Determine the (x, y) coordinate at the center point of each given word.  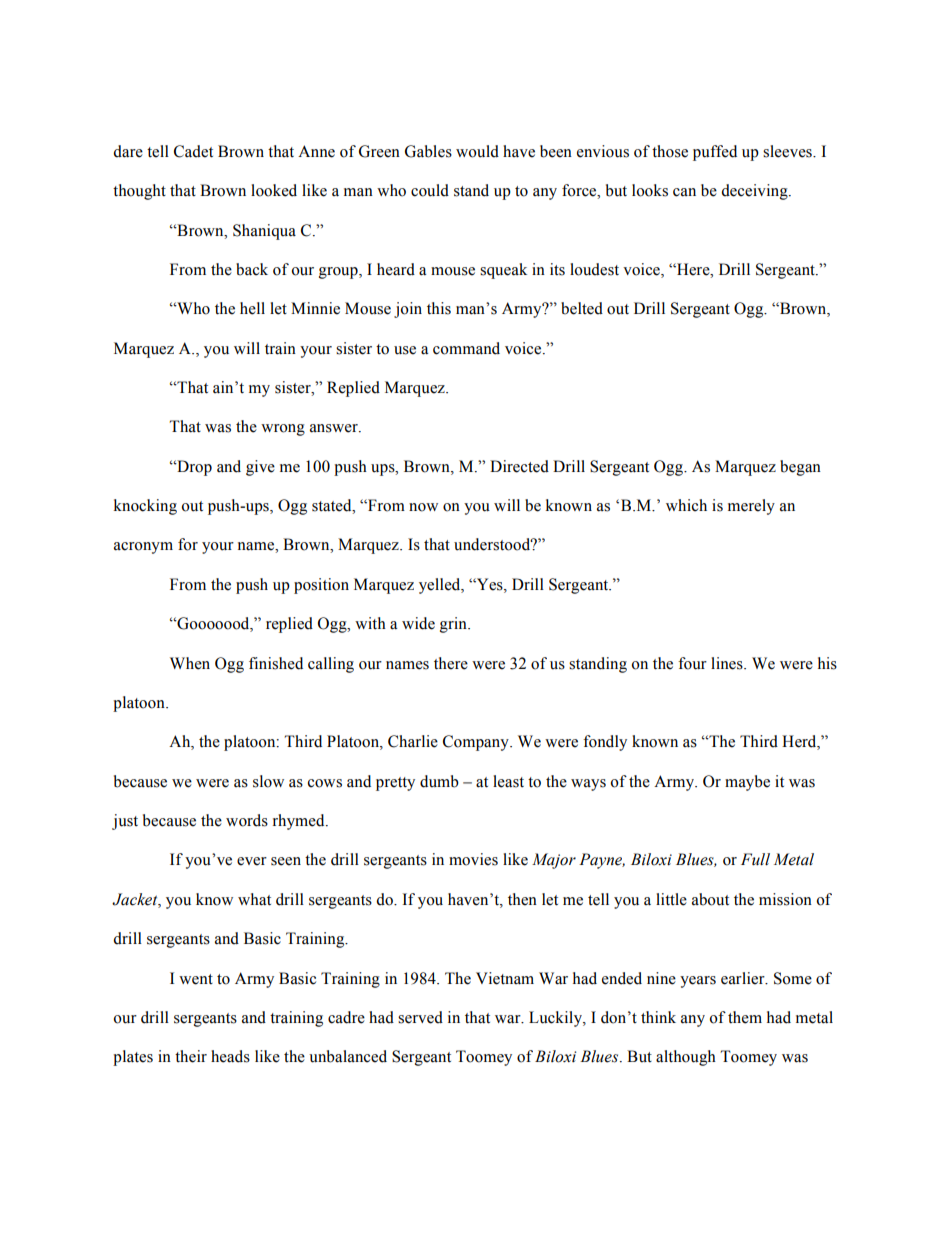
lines (728, 663)
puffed (715, 153)
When (190, 663)
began (800, 468)
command (466, 348)
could (430, 190)
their (191, 1056)
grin (454, 625)
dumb (439, 781)
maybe (747, 783)
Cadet (193, 151)
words (247, 820)
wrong (283, 430)
